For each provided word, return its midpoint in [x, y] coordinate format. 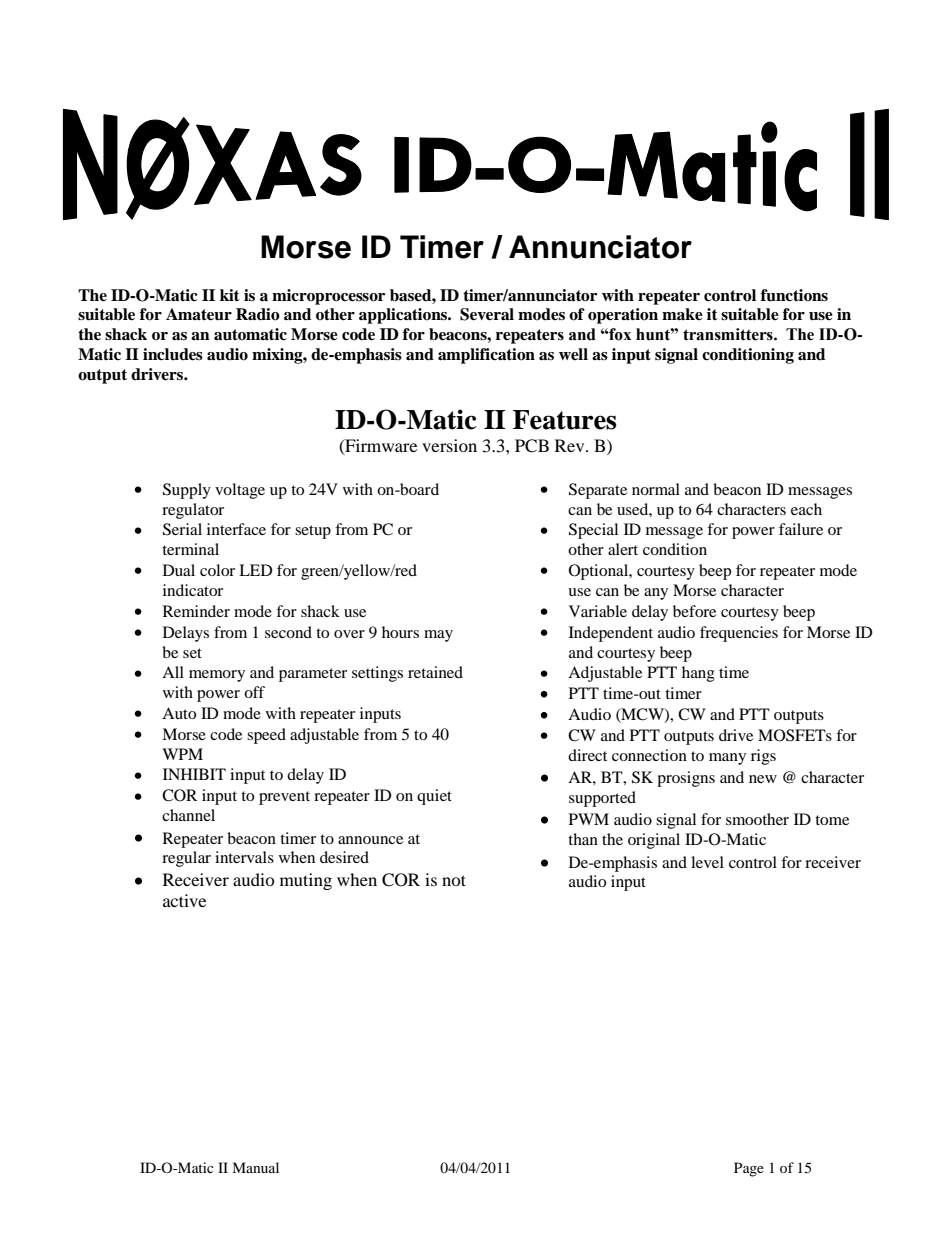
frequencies [739, 634]
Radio [258, 314]
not [454, 880]
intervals [244, 857]
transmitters [729, 334]
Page [749, 1169]
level [707, 862]
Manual [255, 1167]
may [438, 636]
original [654, 841]
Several [487, 314]
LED [256, 570]
